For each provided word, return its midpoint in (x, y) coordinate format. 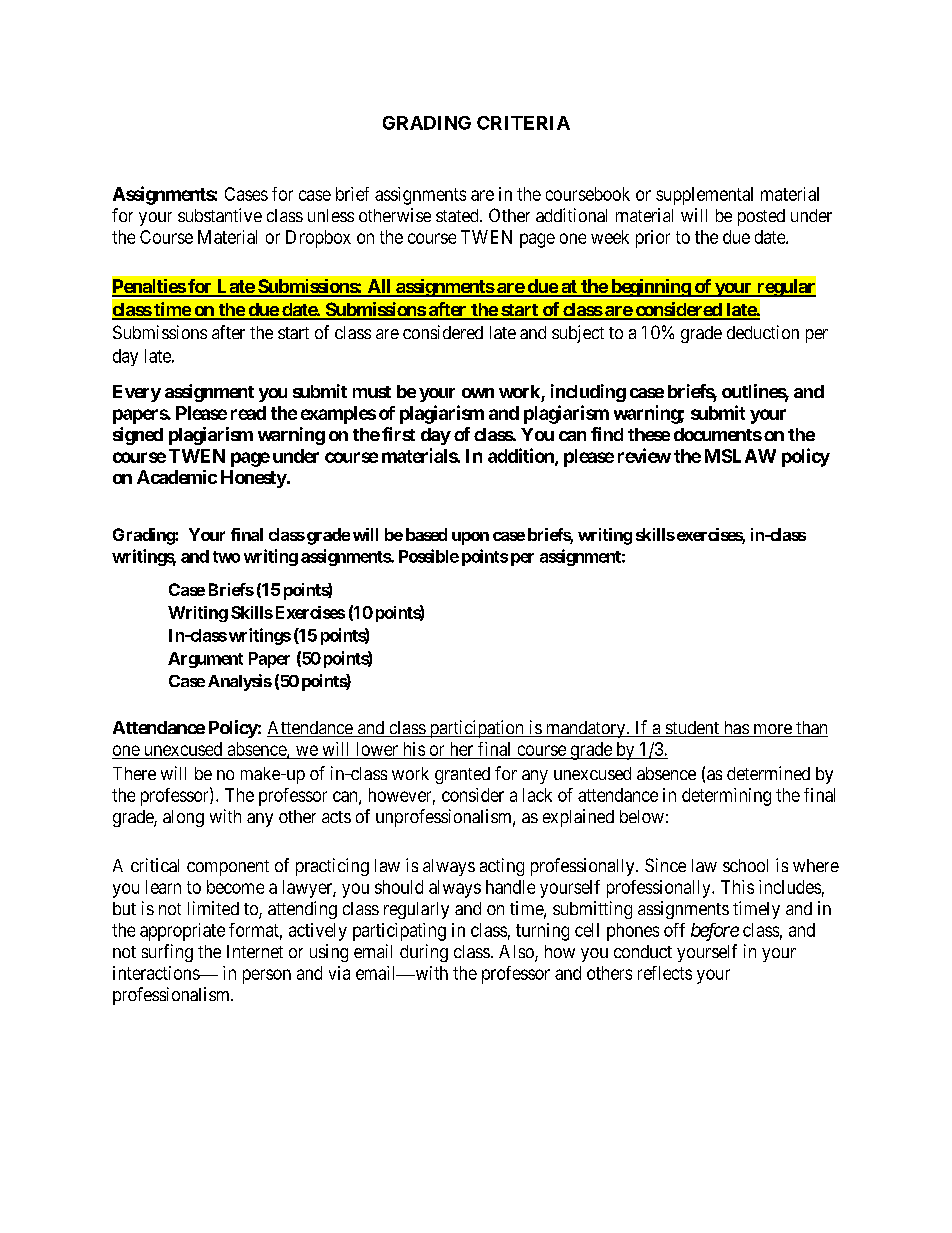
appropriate (182, 932)
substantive (220, 215)
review (644, 455)
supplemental (704, 196)
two (226, 557)
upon (470, 538)
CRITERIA (523, 123)
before (715, 932)
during (424, 953)
